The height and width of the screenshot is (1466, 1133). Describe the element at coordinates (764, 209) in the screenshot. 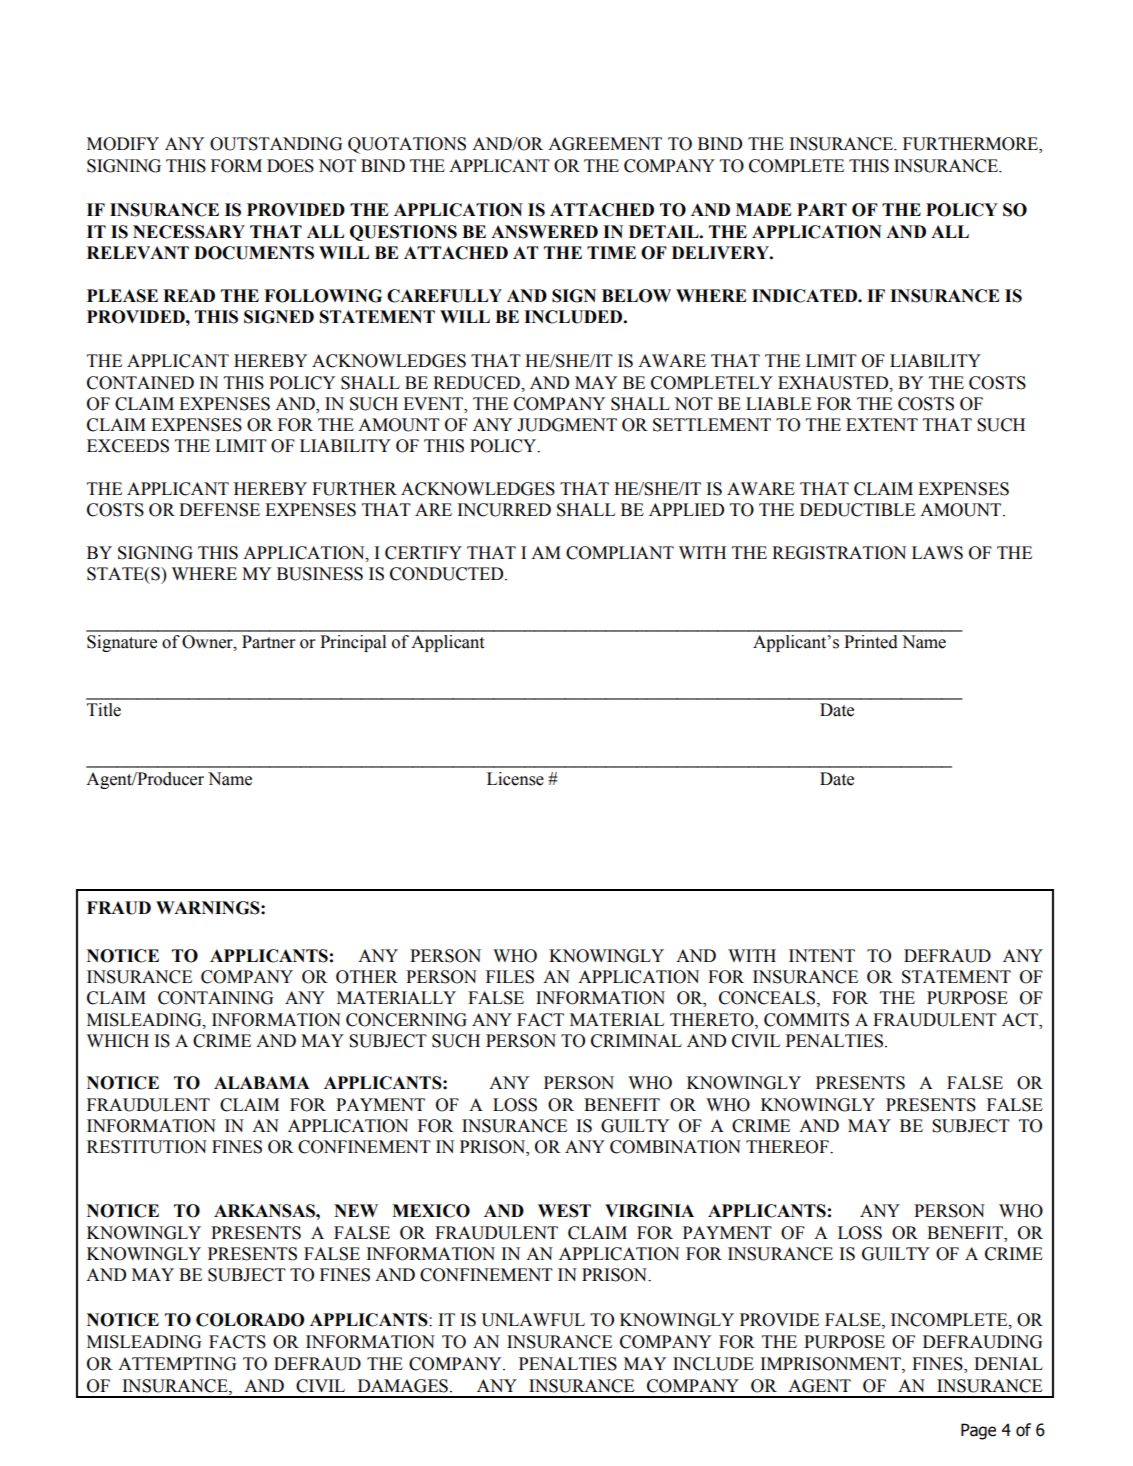

I see `MADE` at that location.
